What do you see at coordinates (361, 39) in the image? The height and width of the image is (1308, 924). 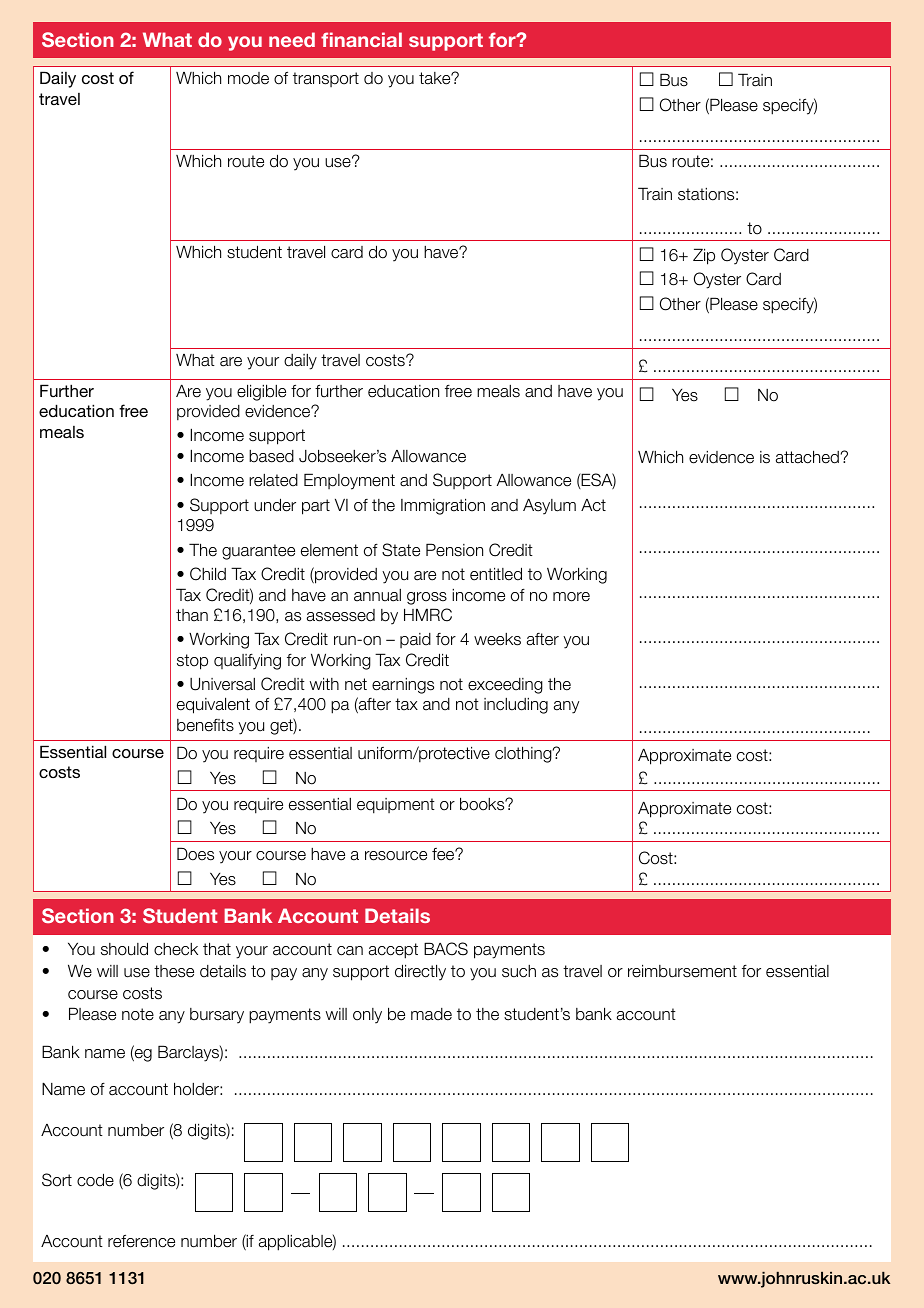 I see `financial` at bounding box center [361, 39].
